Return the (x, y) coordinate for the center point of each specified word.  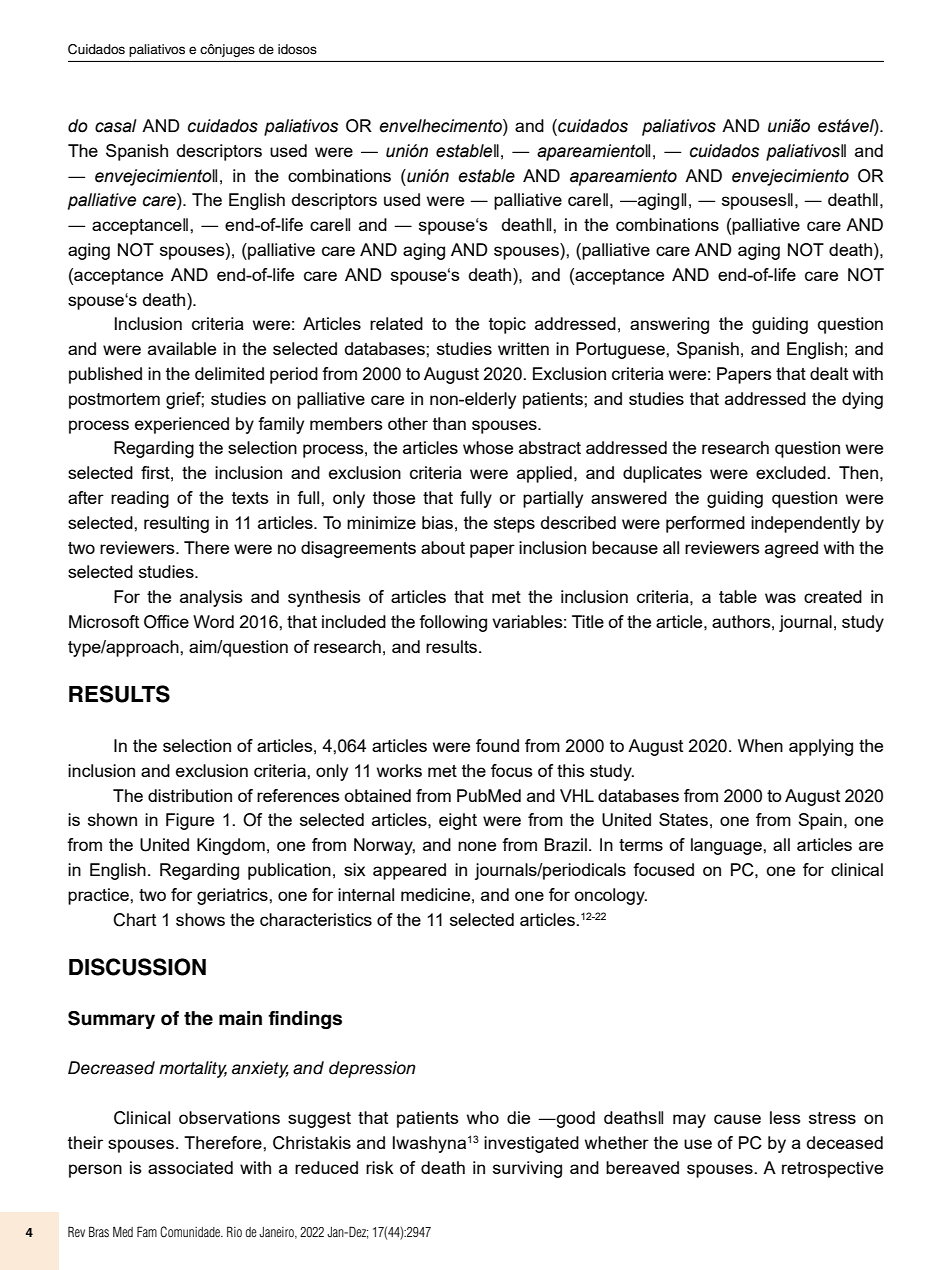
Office (166, 622)
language (727, 846)
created (833, 596)
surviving (527, 1169)
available (182, 348)
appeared (409, 871)
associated (190, 1167)
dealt (829, 373)
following (453, 623)
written (523, 348)
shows (200, 919)
